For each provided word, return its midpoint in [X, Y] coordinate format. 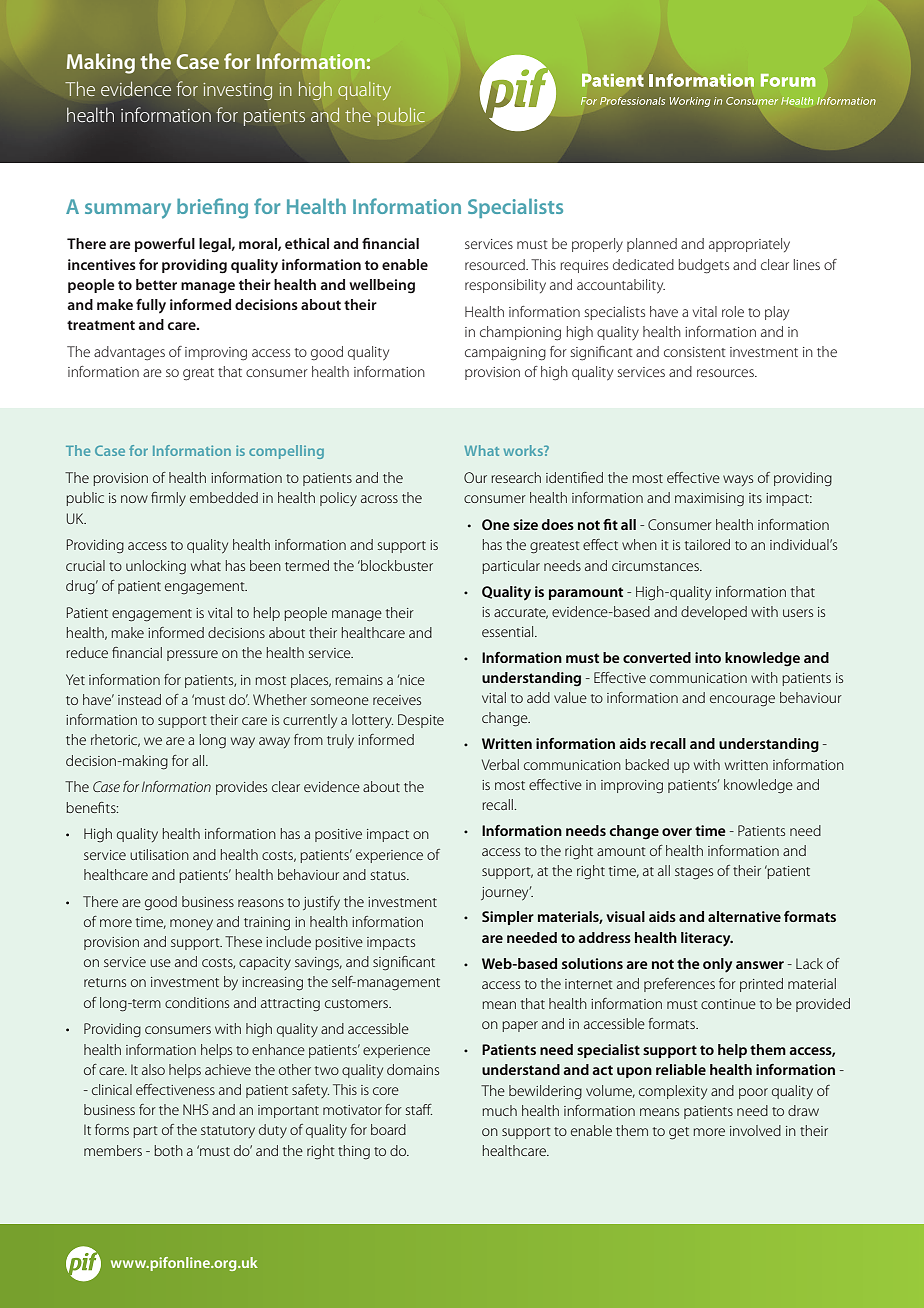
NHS [196, 1109]
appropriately [749, 245]
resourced [496, 264]
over [677, 832]
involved [755, 1130]
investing [237, 91]
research [516, 477]
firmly [168, 499]
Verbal [500, 764]
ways [738, 480]
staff [419, 1109]
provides [241, 788]
